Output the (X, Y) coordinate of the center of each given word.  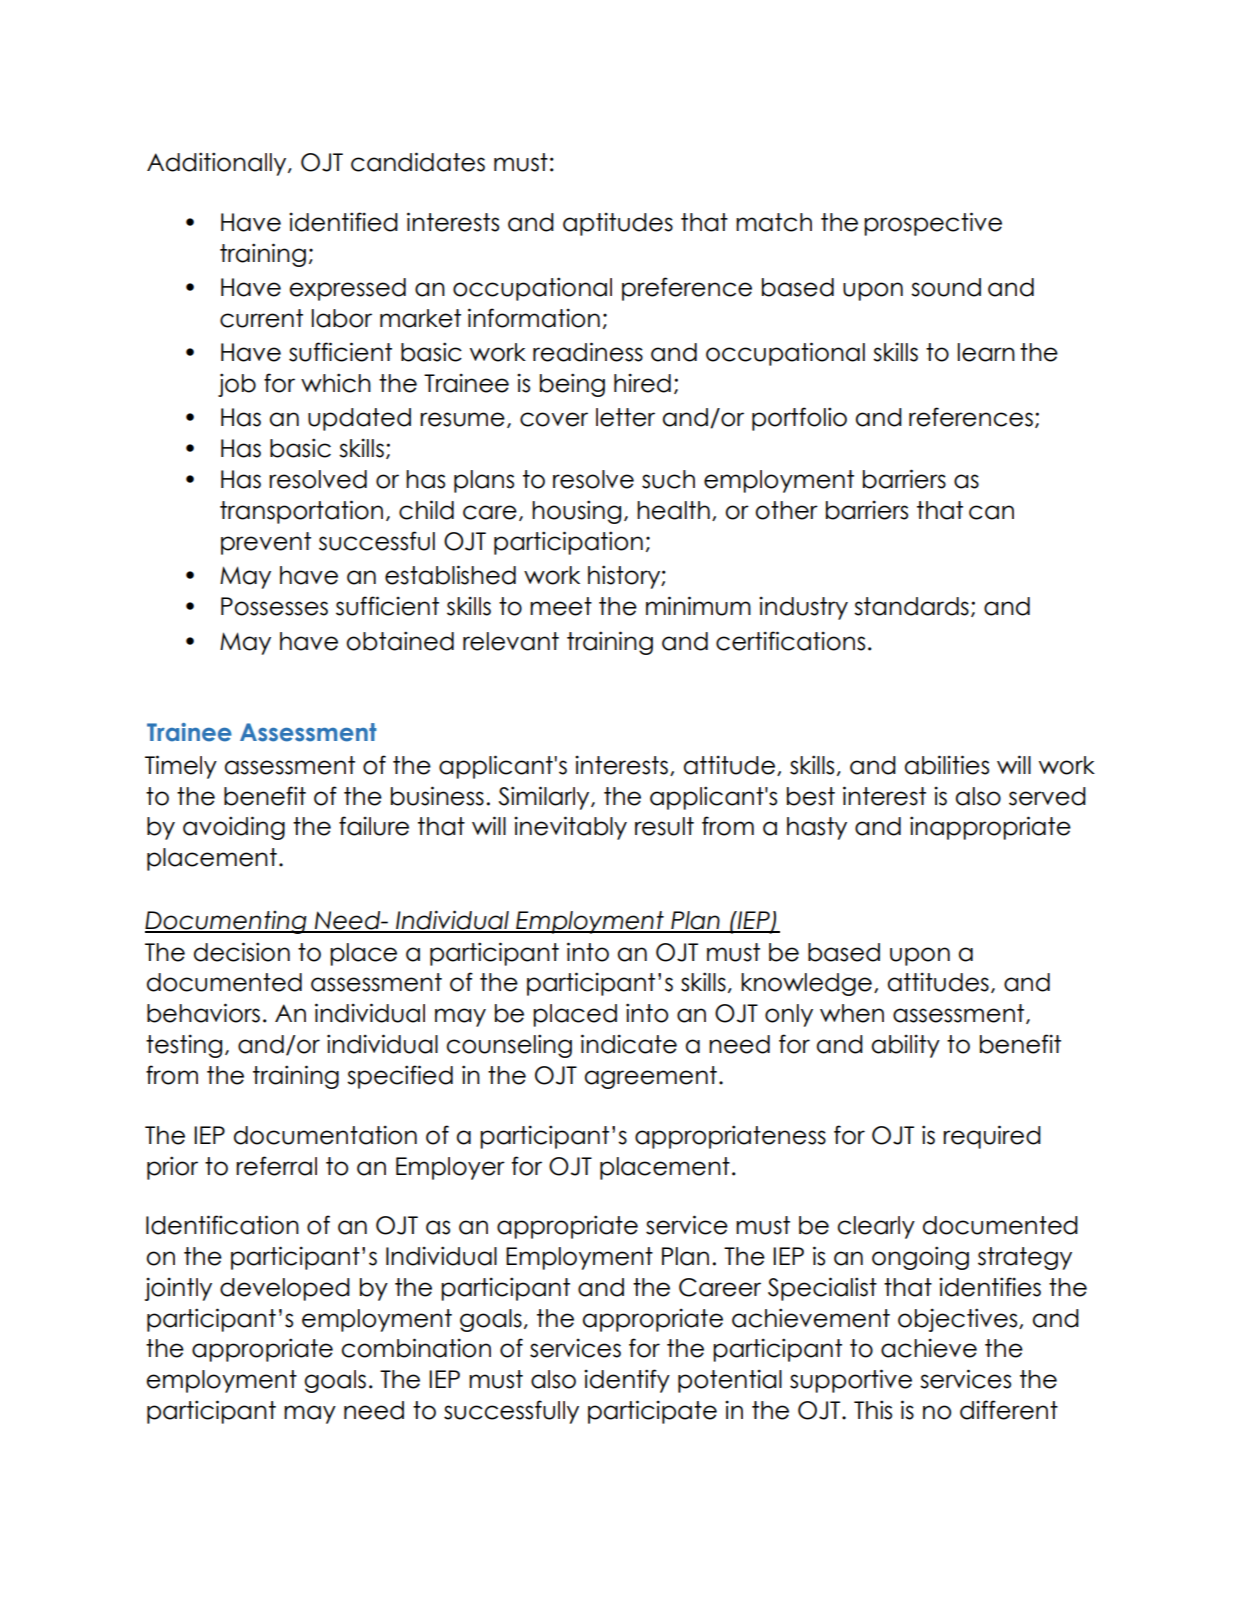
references (971, 417)
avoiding (234, 828)
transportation (301, 512)
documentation (325, 1135)
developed (285, 1289)
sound (946, 287)
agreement (651, 1077)
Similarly (545, 798)
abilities (947, 765)
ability (906, 1046)
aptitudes (618, 224)
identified (343, 222)
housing (576, 512)
